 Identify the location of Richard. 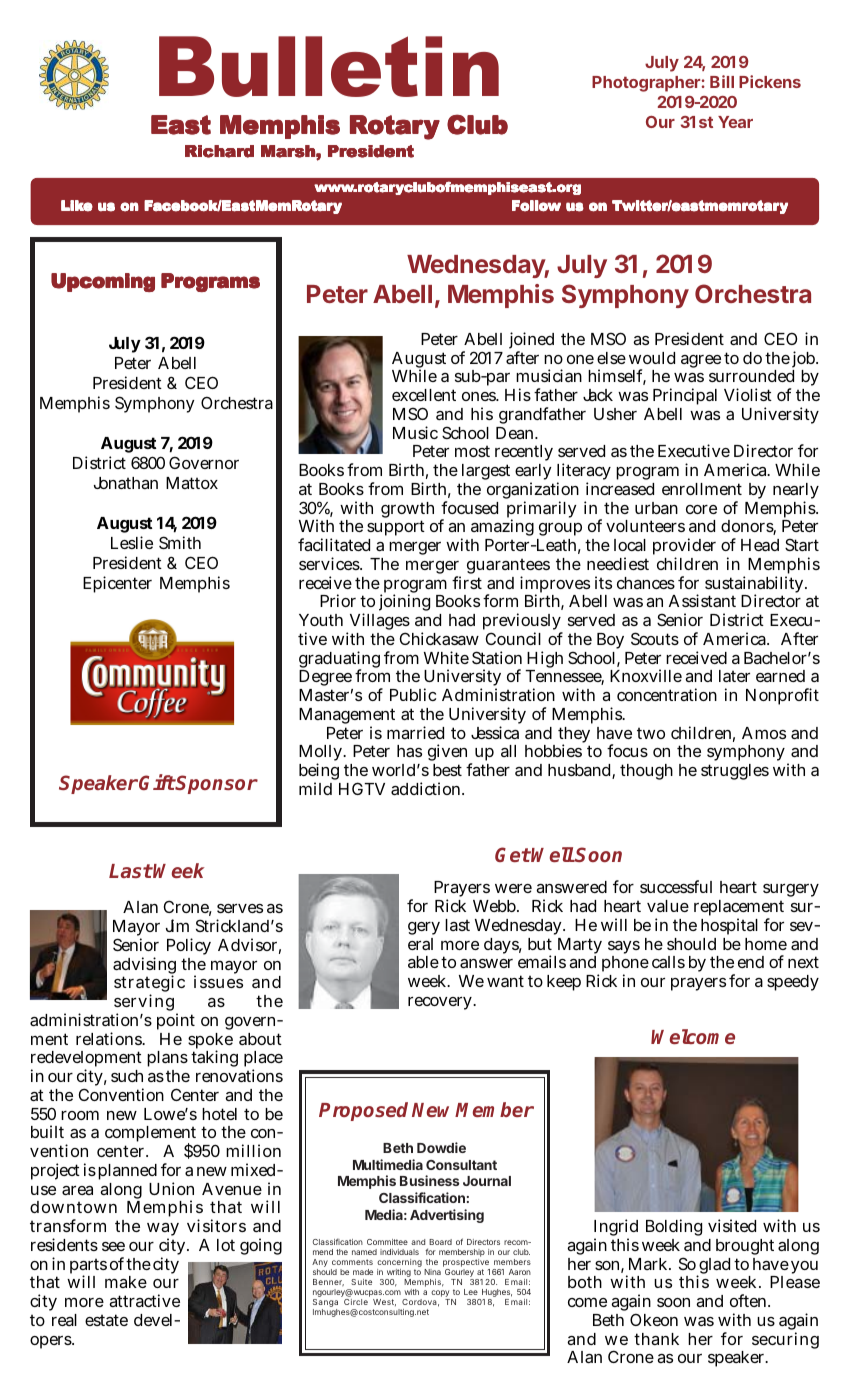
(219, 151).
